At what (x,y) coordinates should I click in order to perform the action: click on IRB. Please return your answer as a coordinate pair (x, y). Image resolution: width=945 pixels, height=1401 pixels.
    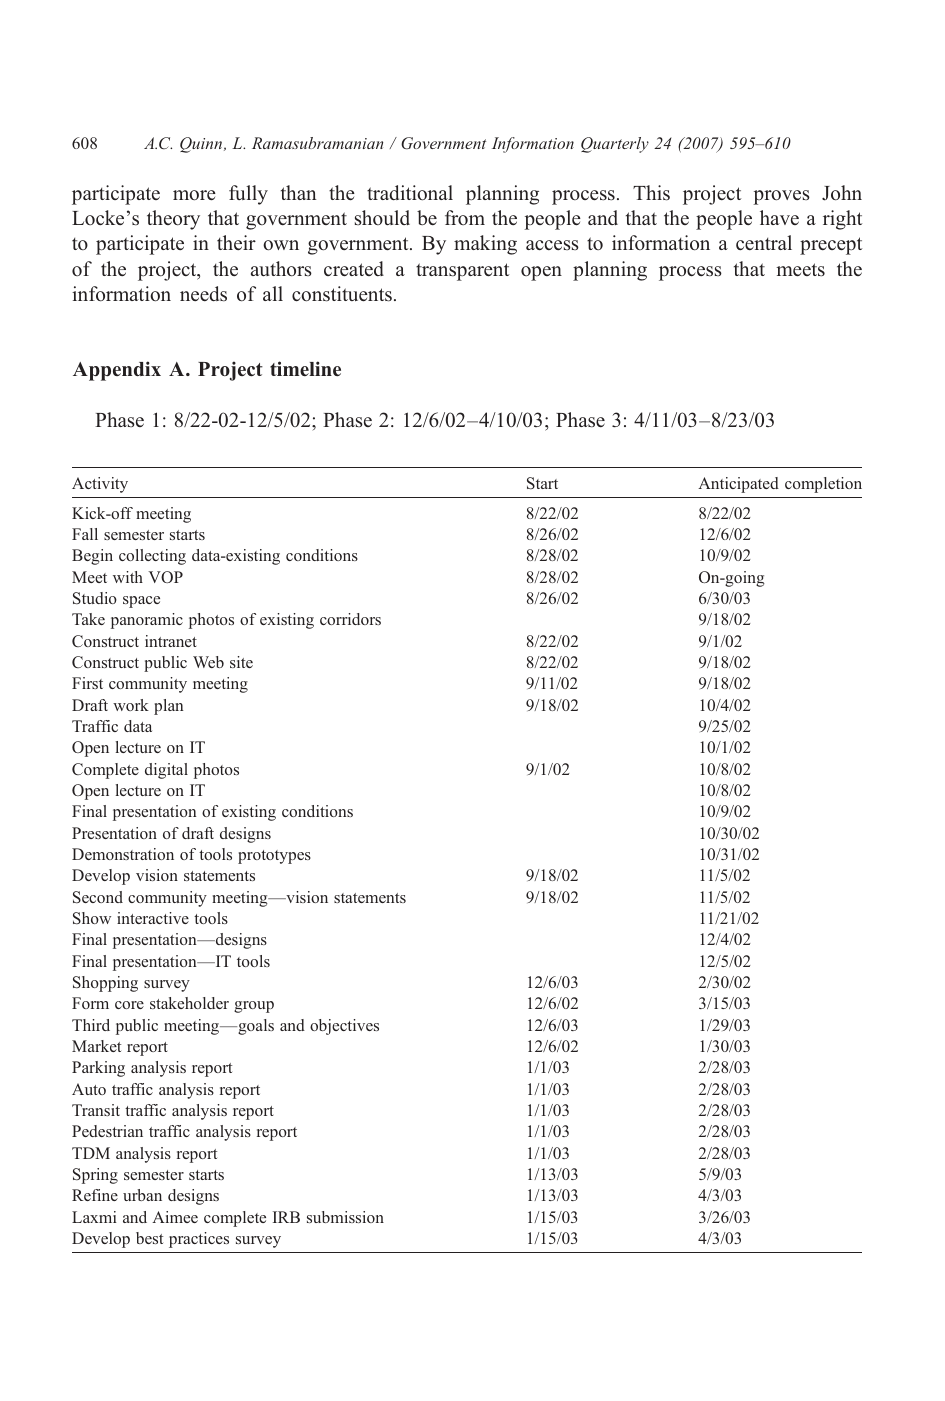
    Looking at the image, I should click on (286, 1217).
